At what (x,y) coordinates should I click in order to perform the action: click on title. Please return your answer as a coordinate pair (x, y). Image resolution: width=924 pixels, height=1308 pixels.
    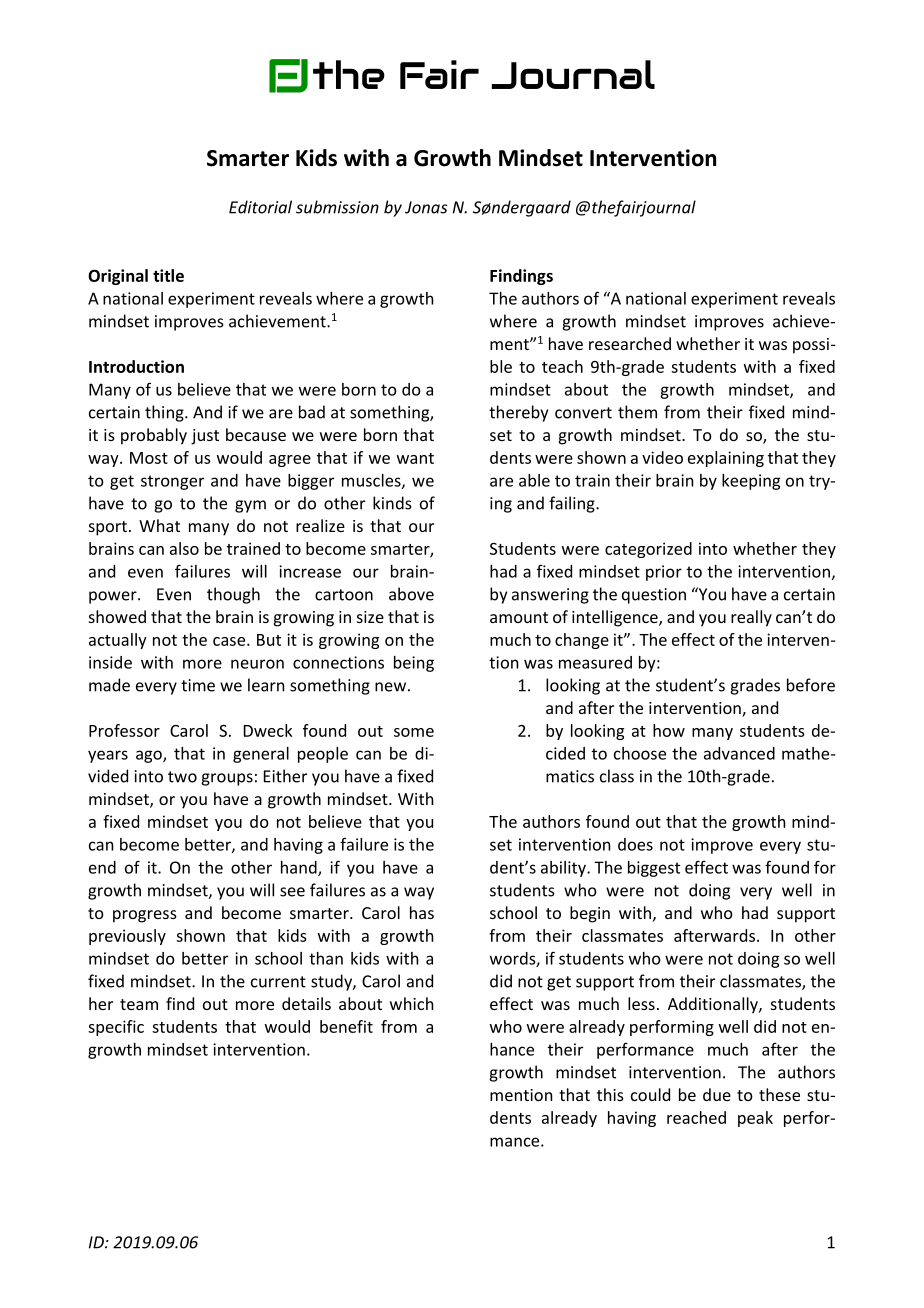
    Looking at the image, I should click on (168, 275).
